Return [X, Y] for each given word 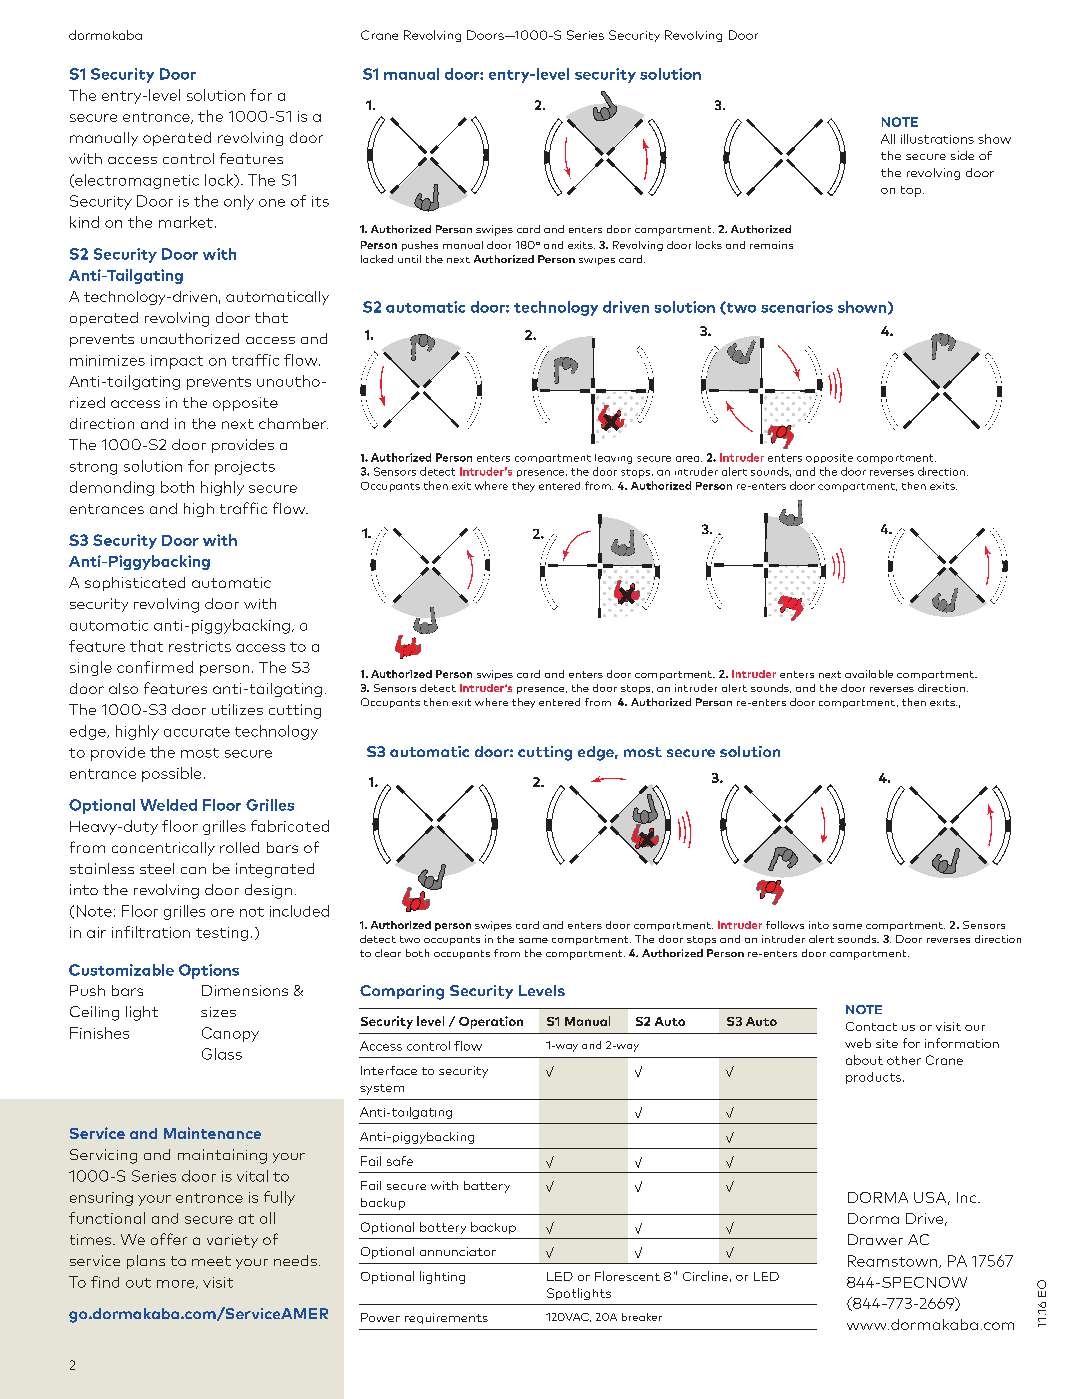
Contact [871, 1026]
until [409, 259]
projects [245, 468]
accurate [197, 732]
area [689, 459]
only [239, 202]
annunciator [458, 1251]
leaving [613, 459]
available [869, 674]
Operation [491, 1022]
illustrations [937, 139]
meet [211, 1261]
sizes [218, 1012]
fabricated [290, 826]
